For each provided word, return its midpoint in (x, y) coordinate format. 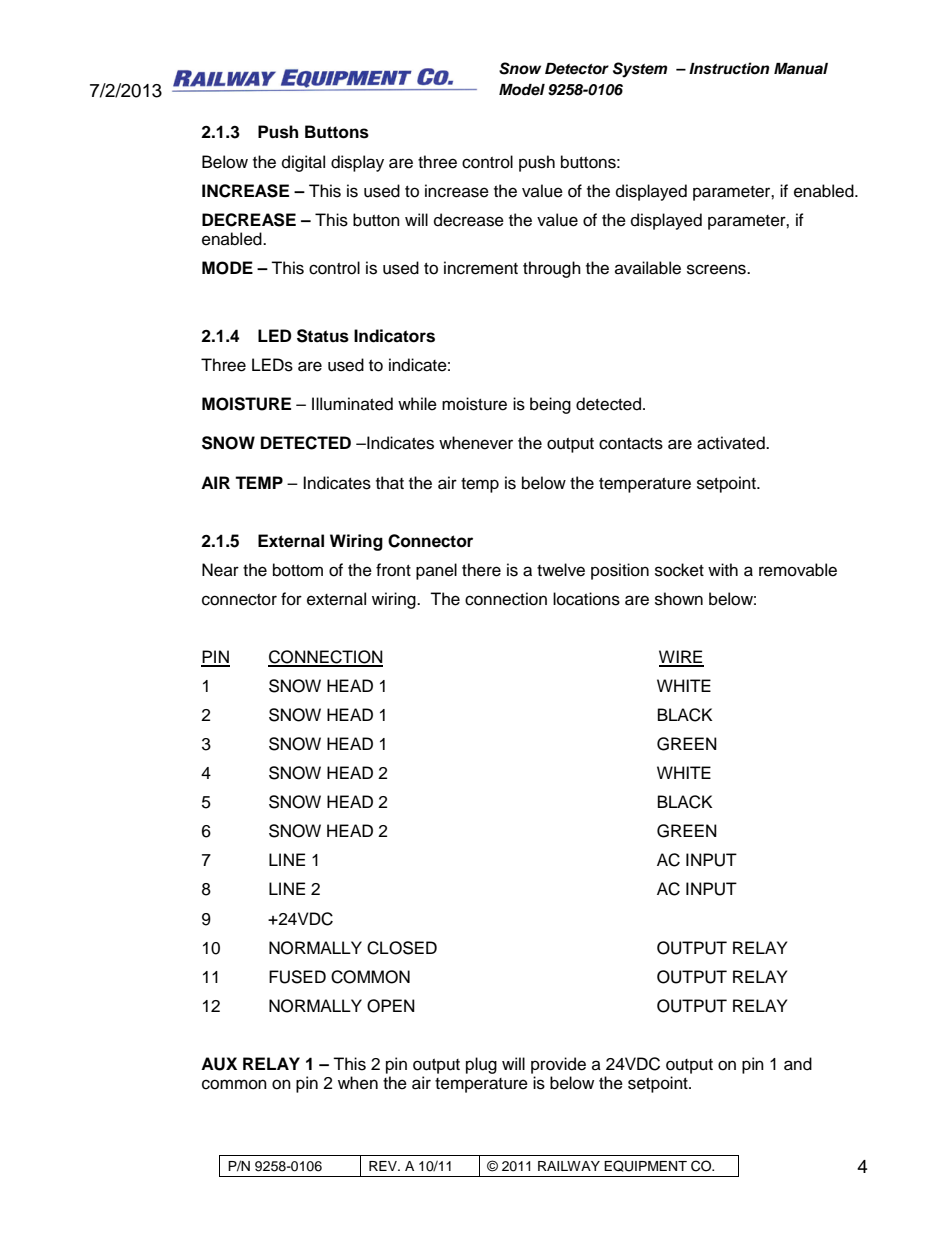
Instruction (729, 68)
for (291, 599)
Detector (577, 69)
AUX (219, 1064)
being (550, 405)
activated (732, 443)
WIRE (681, 658)
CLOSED (402, 948)
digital (303, 163)
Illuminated (352, 404)
